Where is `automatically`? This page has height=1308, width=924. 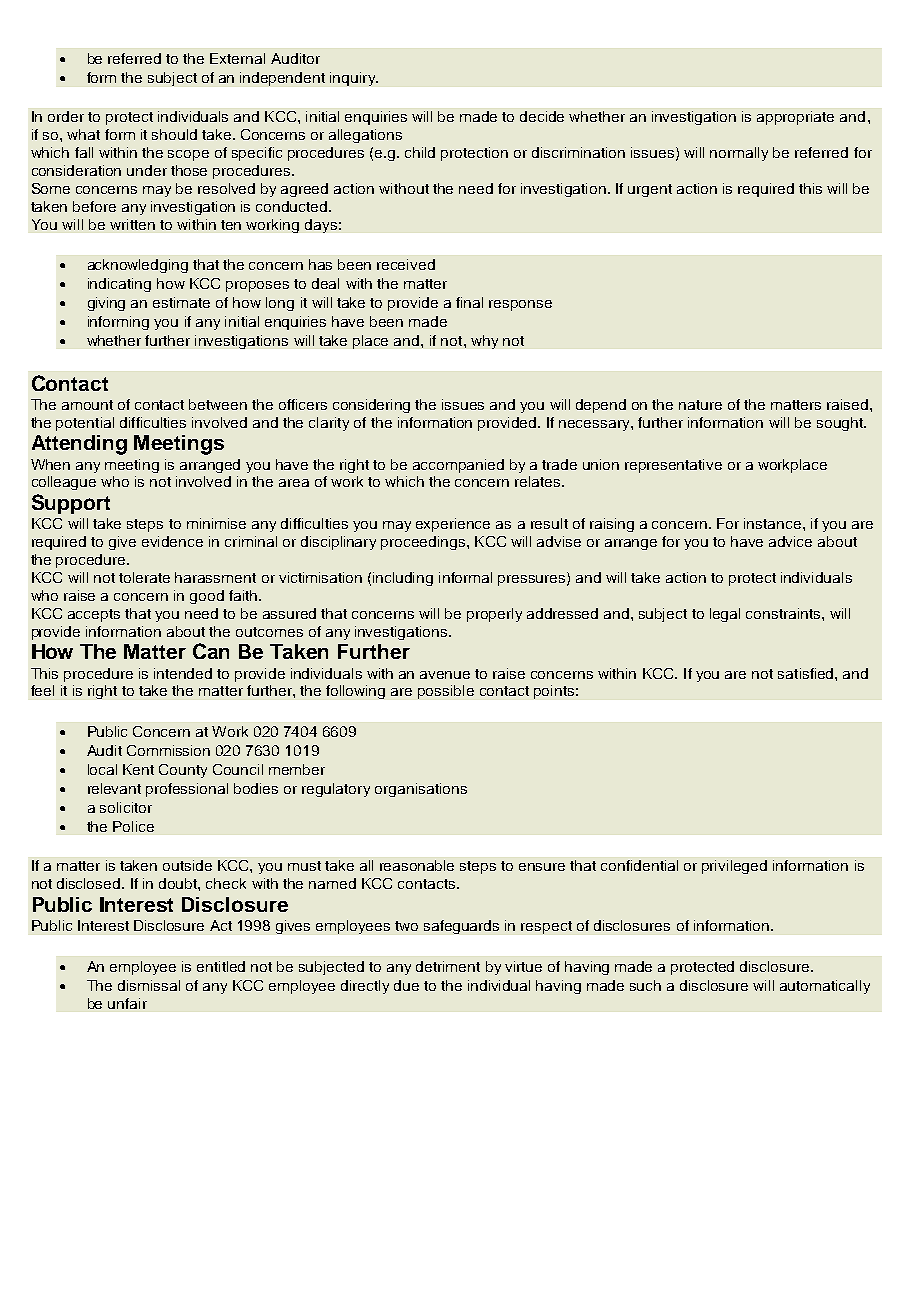
automatically is located at coordinates (825, 987).
